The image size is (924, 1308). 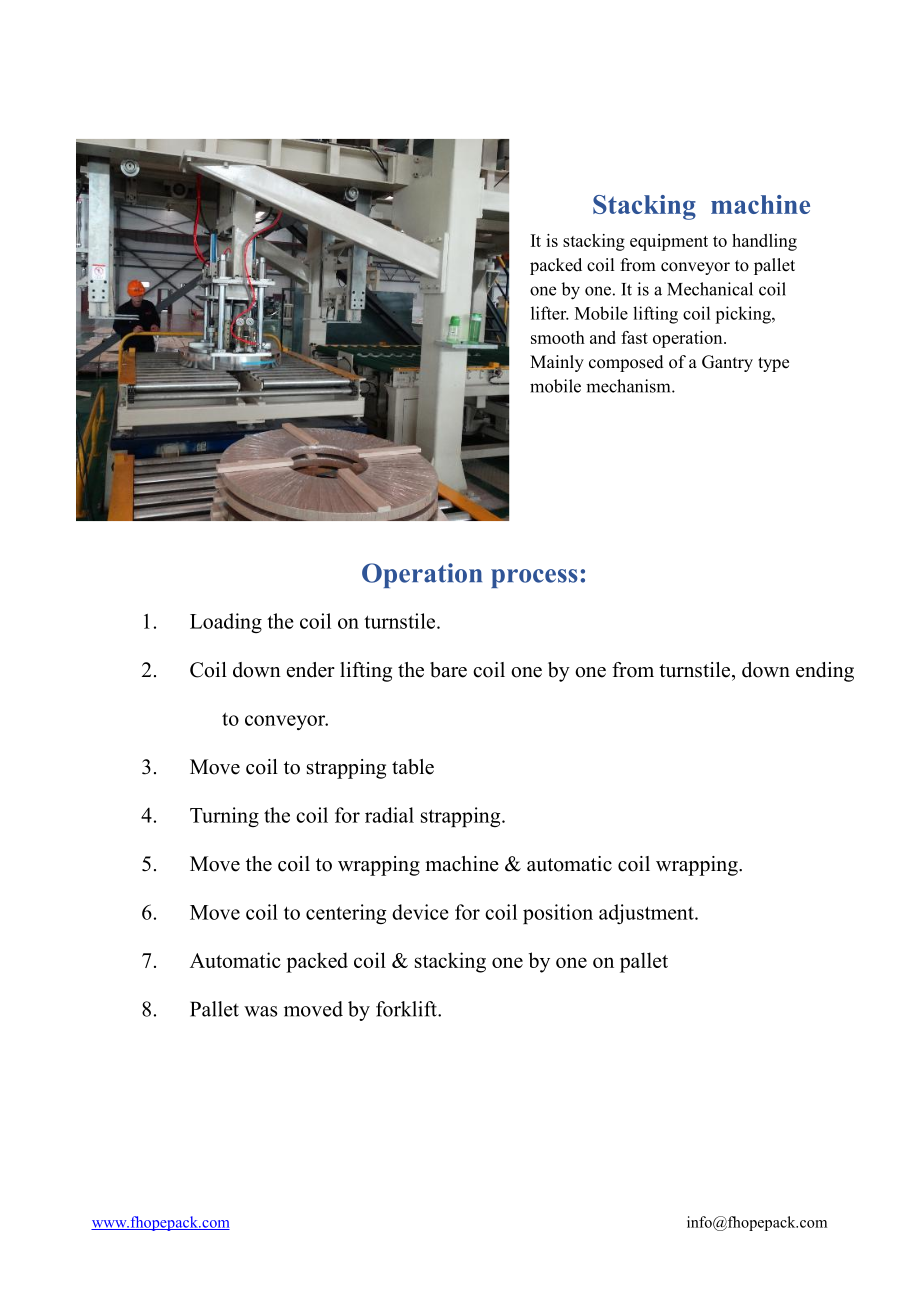 What do you see at coordinates (764, 242) in the image?
I see `handling` at bounding box center [764, 242].
